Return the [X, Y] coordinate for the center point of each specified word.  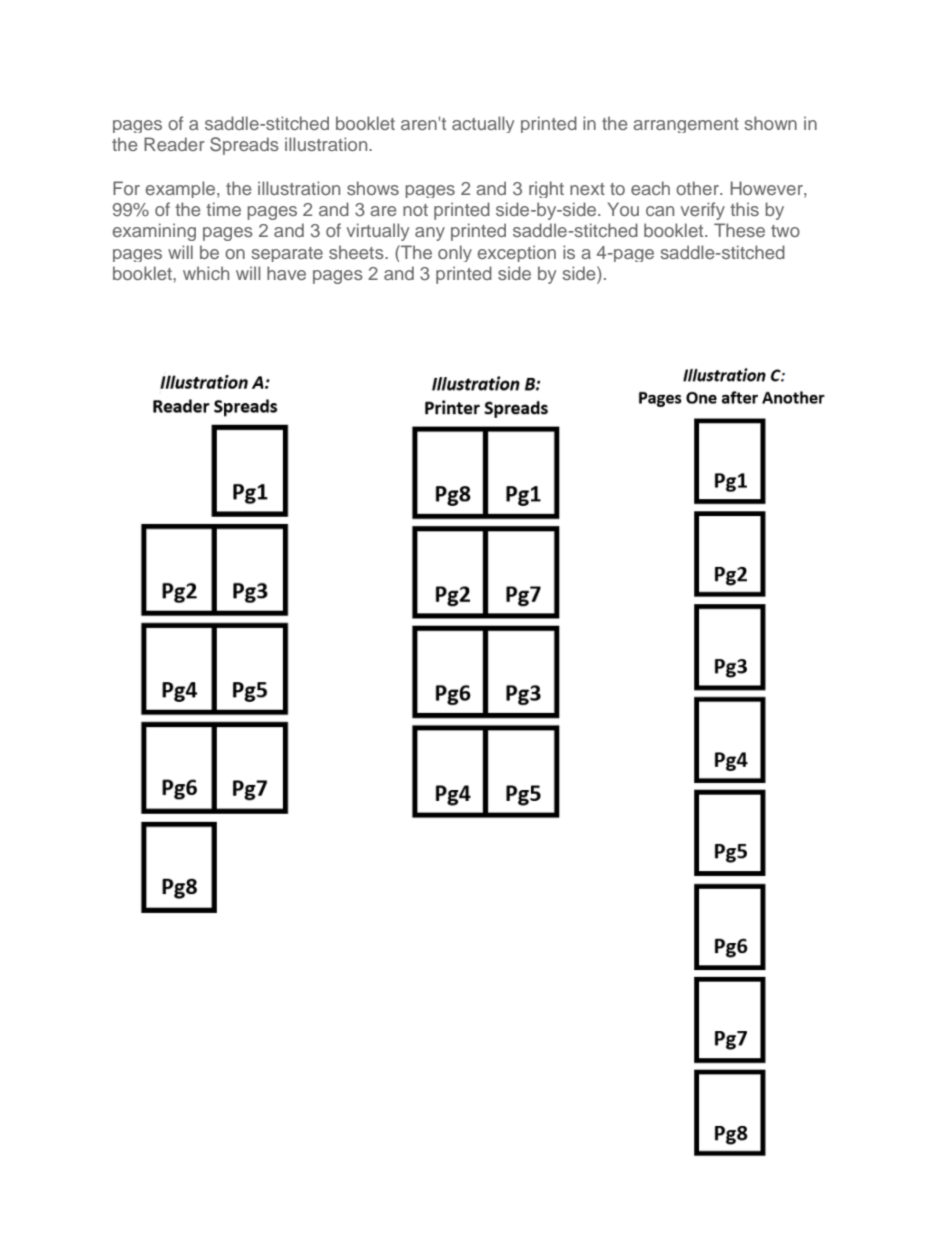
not [415, 210]
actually [483, 124]
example [182, 189]
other [698, 188]
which [206, 273]
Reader [174, 144]
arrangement [686, 125]
